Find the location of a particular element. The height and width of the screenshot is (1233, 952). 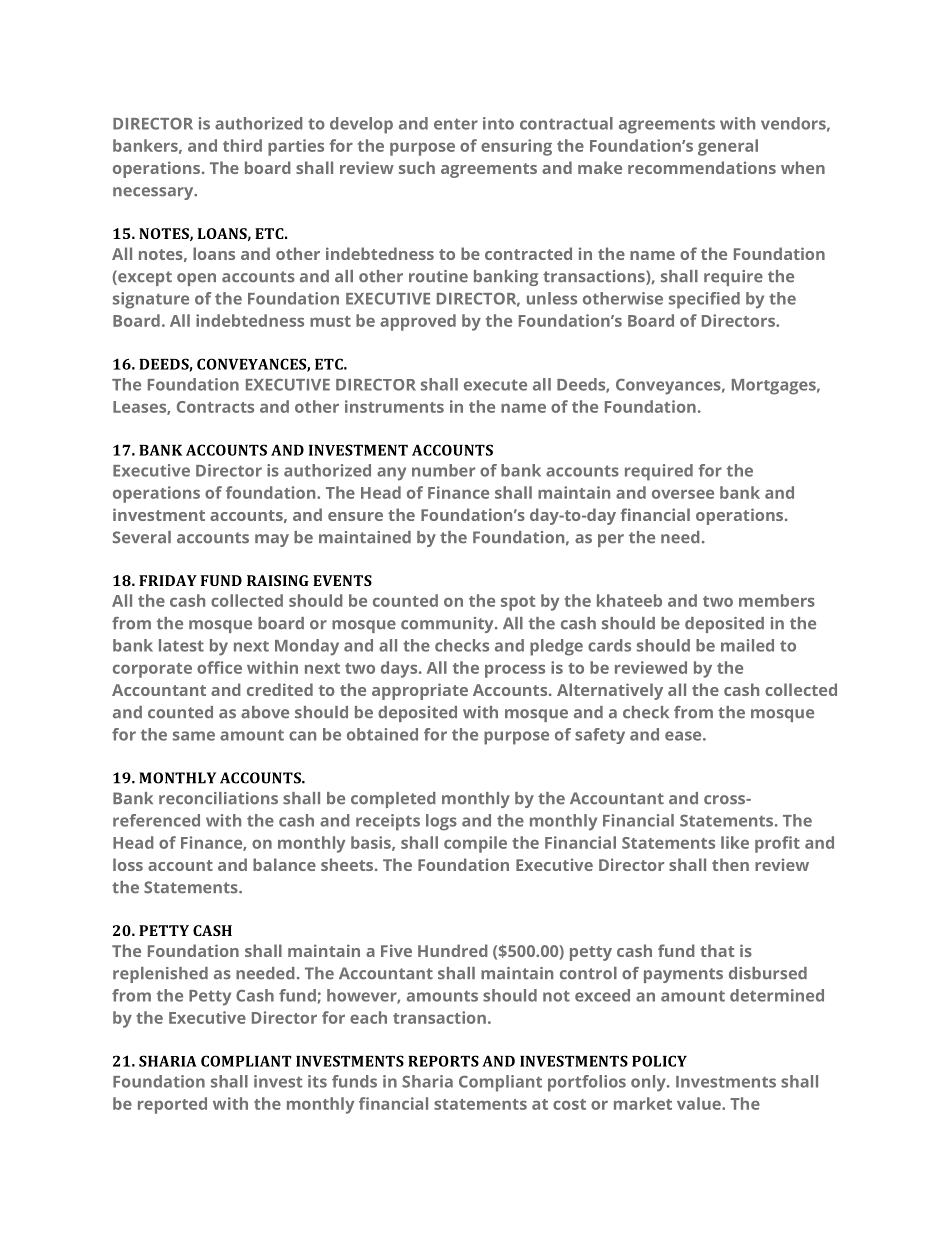

mailed is located at coordinates (747, 645).
